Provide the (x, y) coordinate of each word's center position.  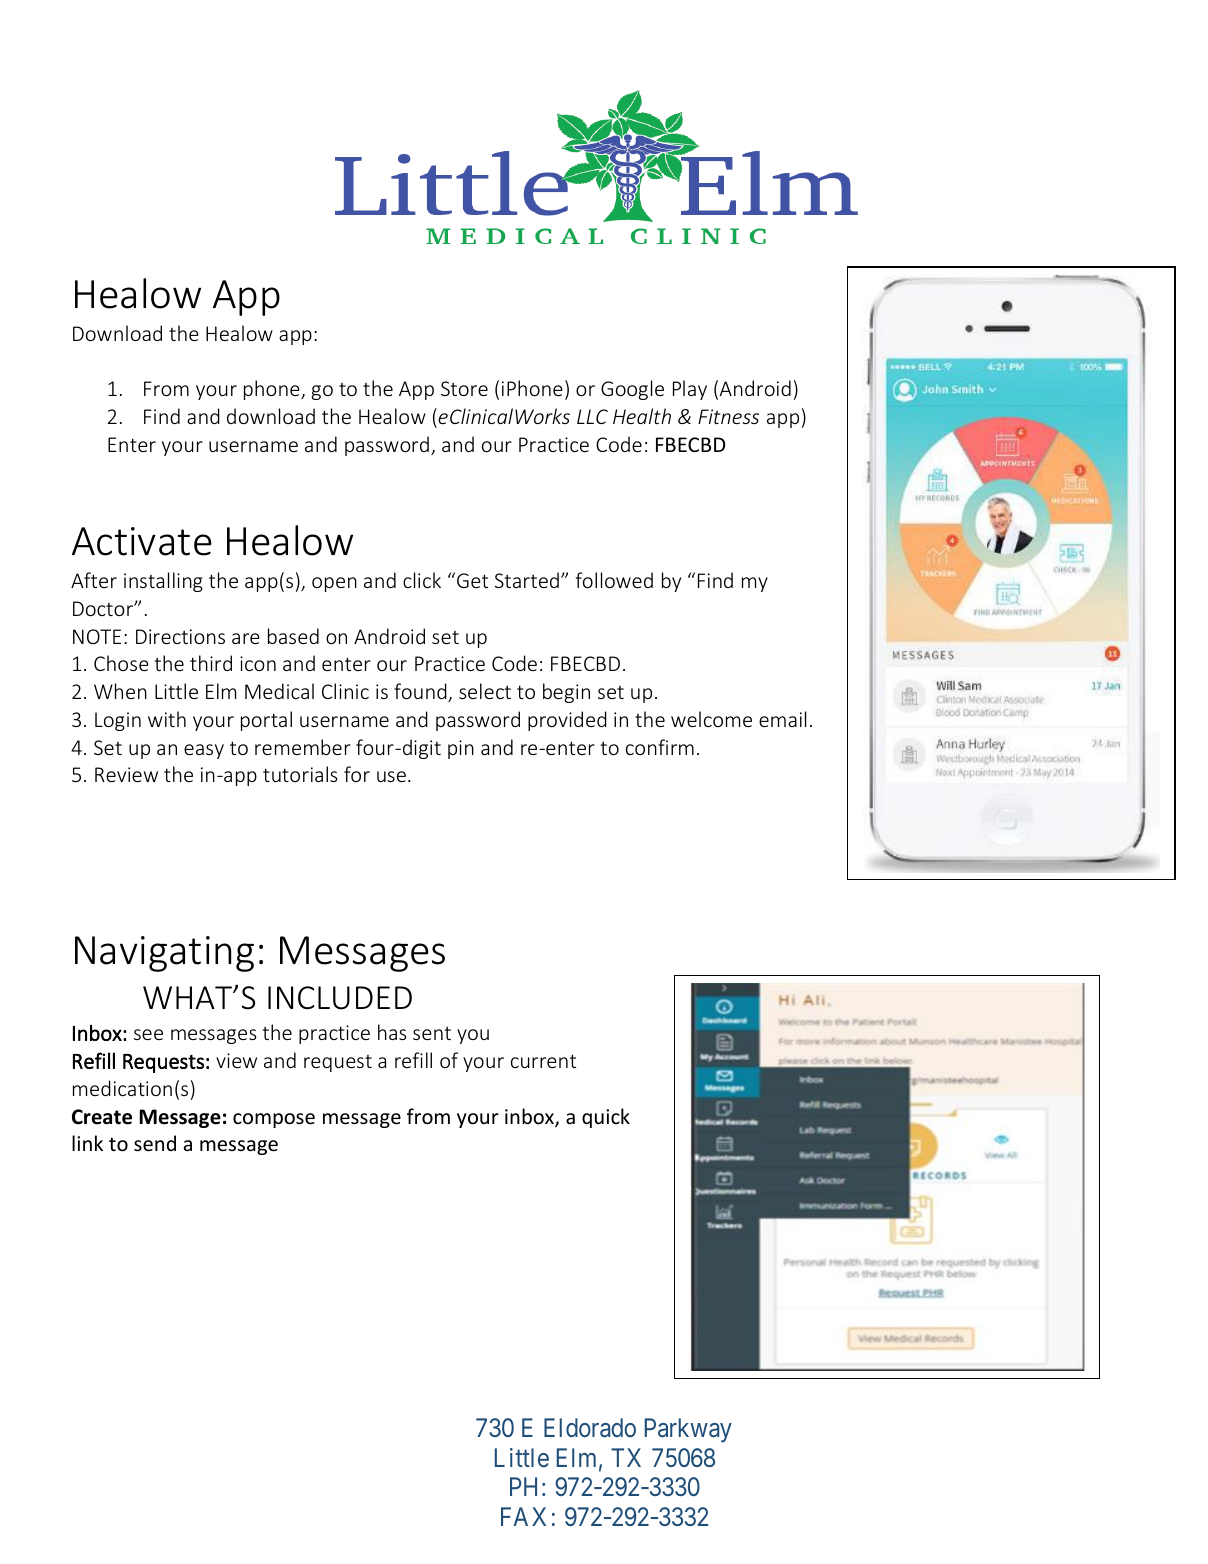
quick (606, 1118)
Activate (142, 541)
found (421, 692)
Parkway (688, 1430)
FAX (523, 1516)
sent (432, 1033)
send (155, 1143)
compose (274, 1120)
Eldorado (590, 1428)
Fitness (728, 416)
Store (464, 388)
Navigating (164, 954)
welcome (711, 719)
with (167, 719)
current (543, 1061)
